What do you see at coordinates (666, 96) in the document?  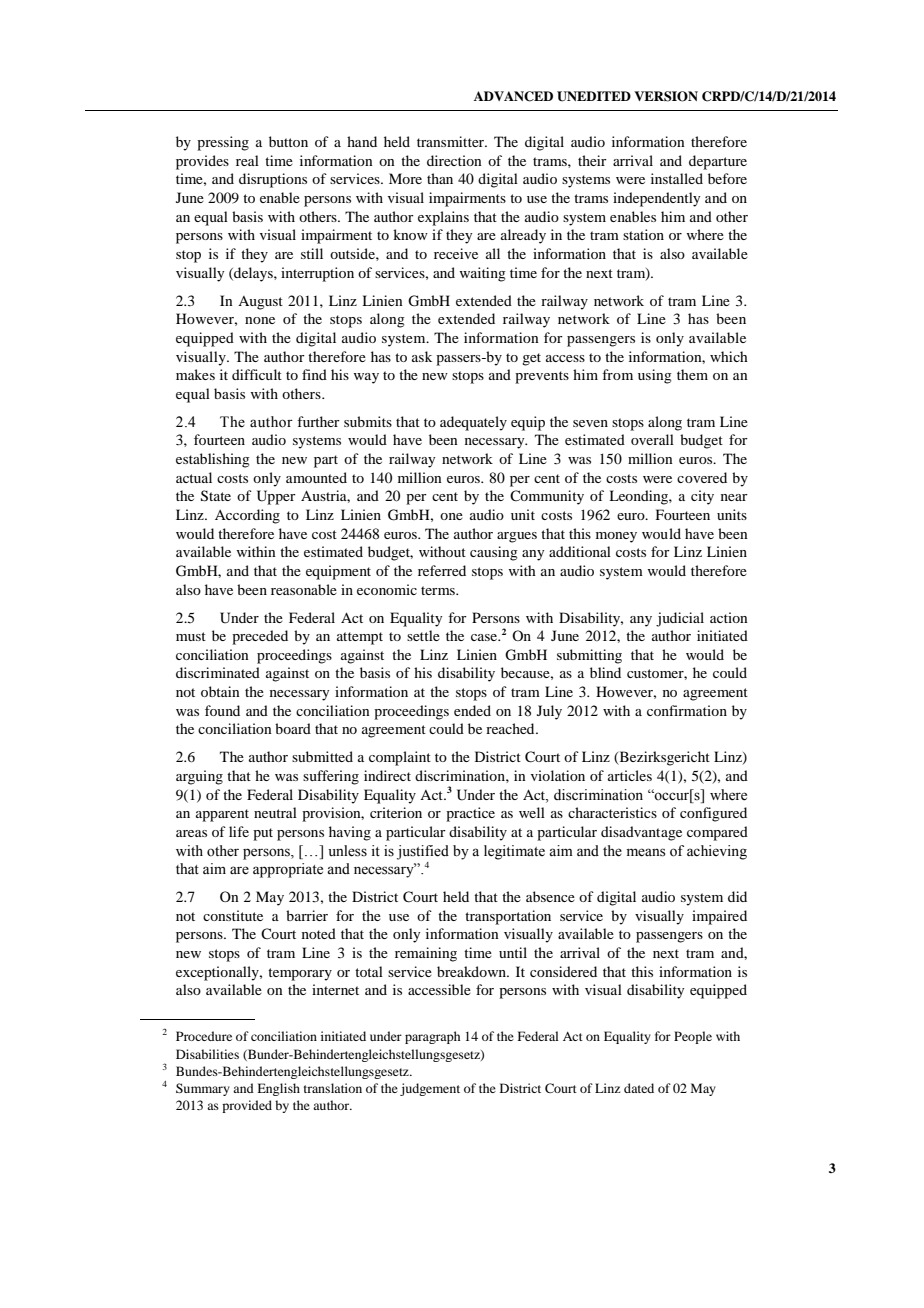 I see `VERSION` at bounding box center [666, 96].
